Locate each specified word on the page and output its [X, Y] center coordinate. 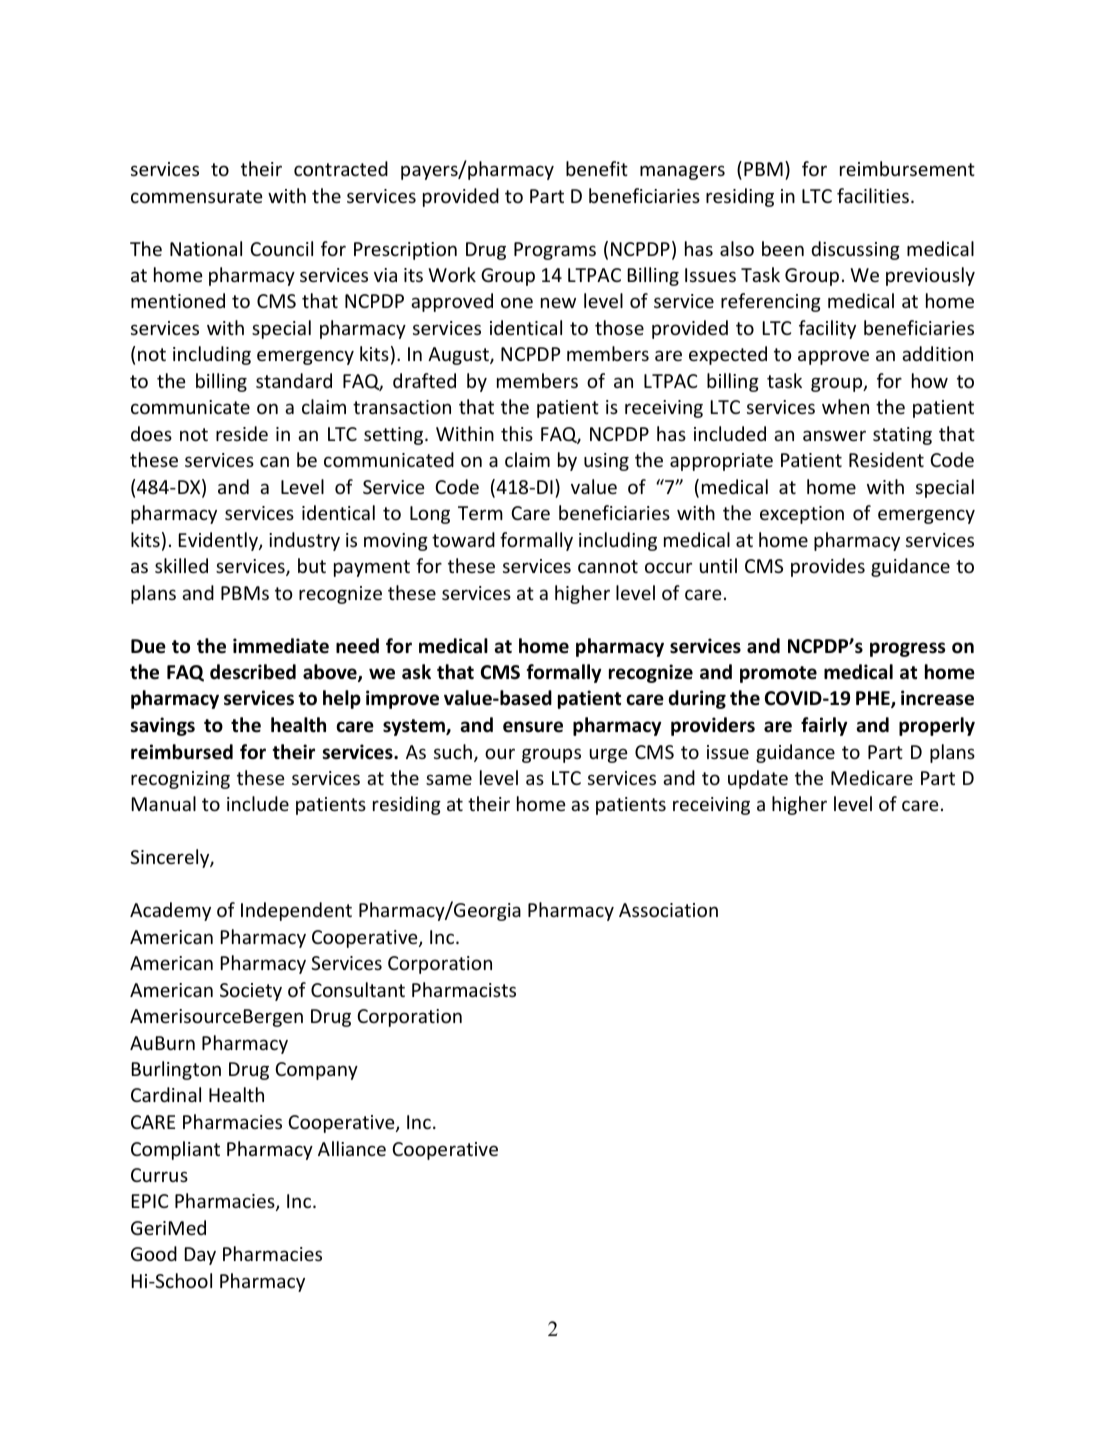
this [517, 433]
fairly [824, 726]
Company [316, 1071]
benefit [597, 168]
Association [668, 910]
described [253, 672]
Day [200, 1256]
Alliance [352, 1148]
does [151, 433]
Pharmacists [464, 989]
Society [251, 992]
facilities [873, 195]
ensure [533, 727]
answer [834, 435]
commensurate [197, 196]
